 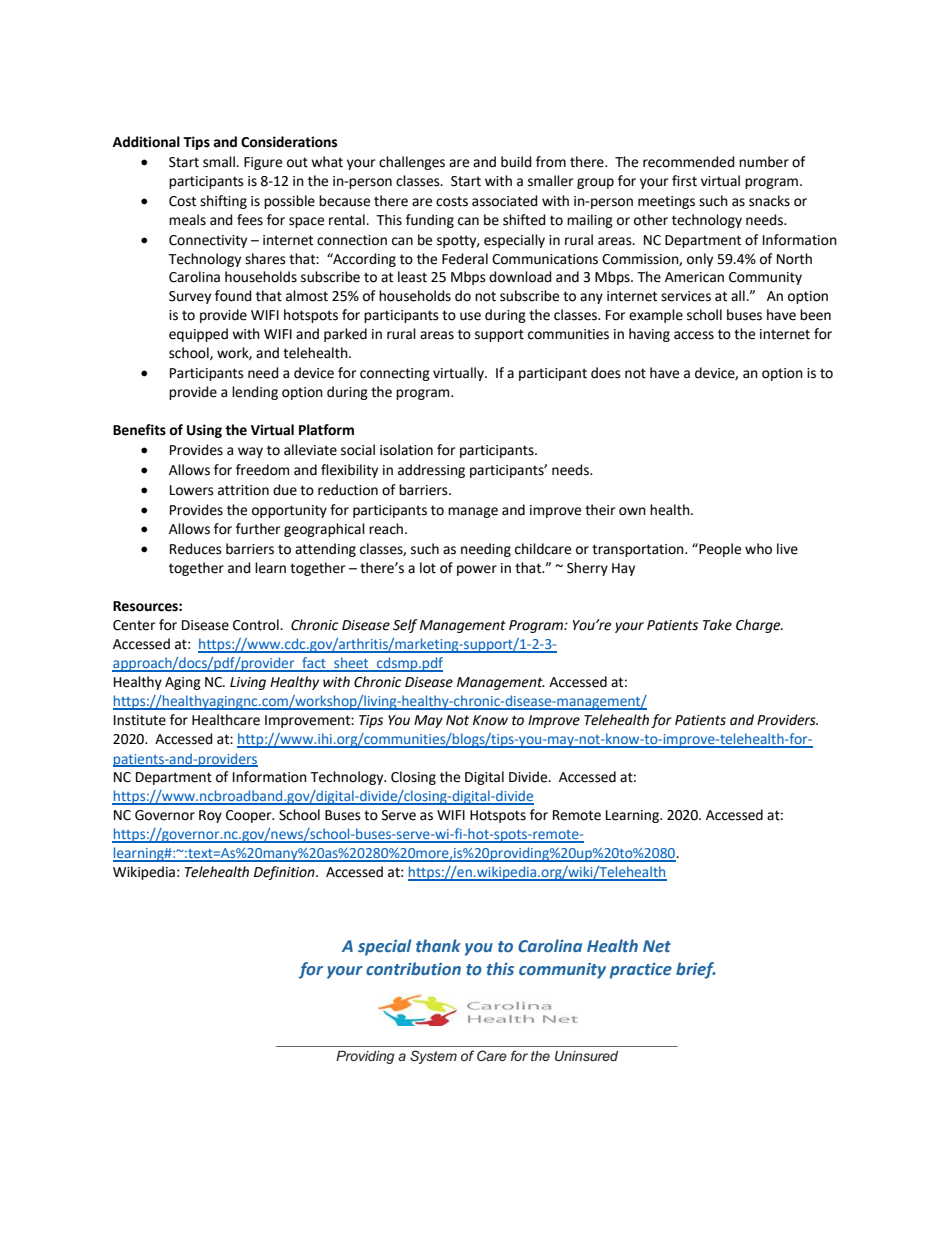 What do you see at coordinates (516, 162) in the screenshot?
I see `build` at bounding box center [516, 162].
